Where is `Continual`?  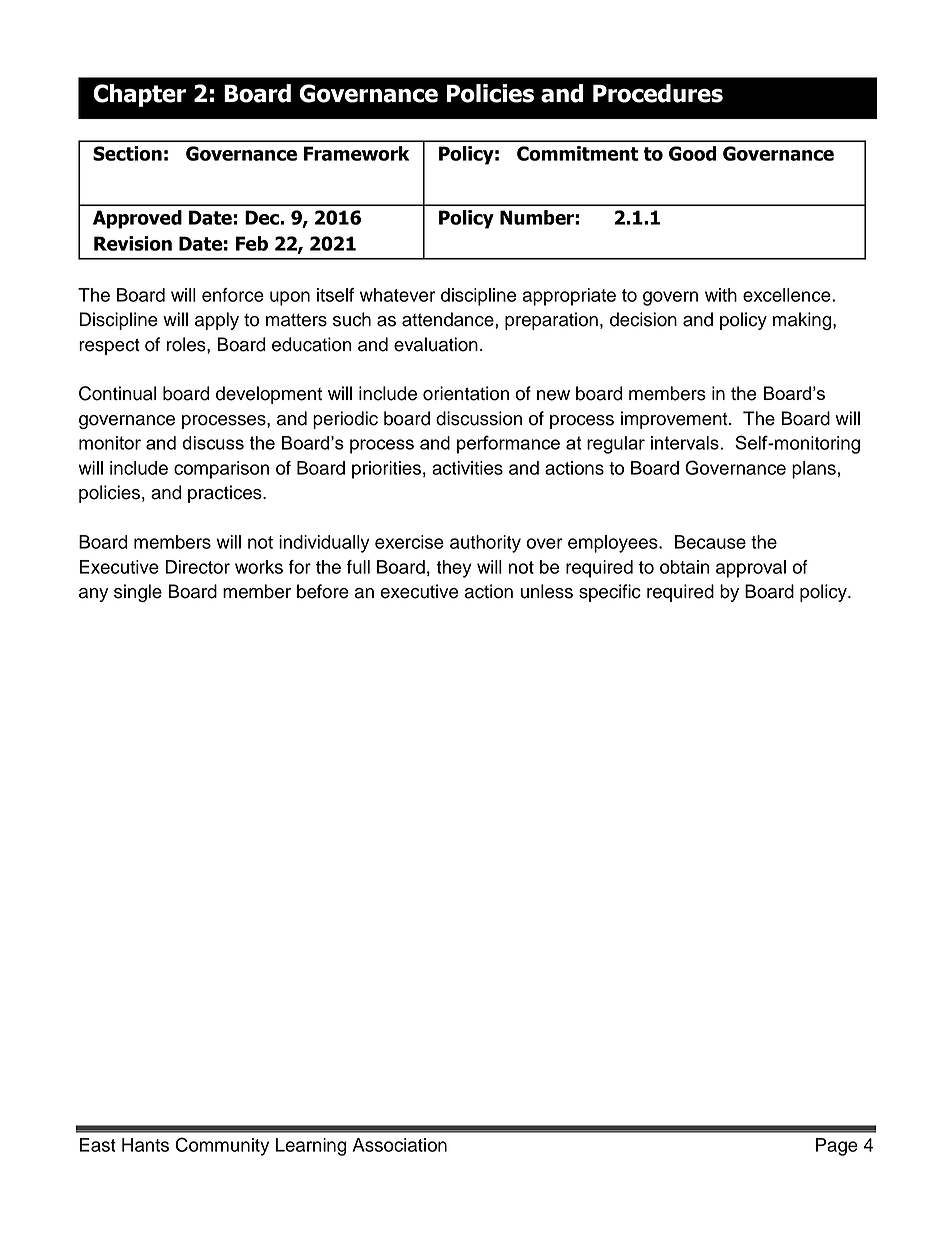
Continual is located at coordinates (117, 393).
